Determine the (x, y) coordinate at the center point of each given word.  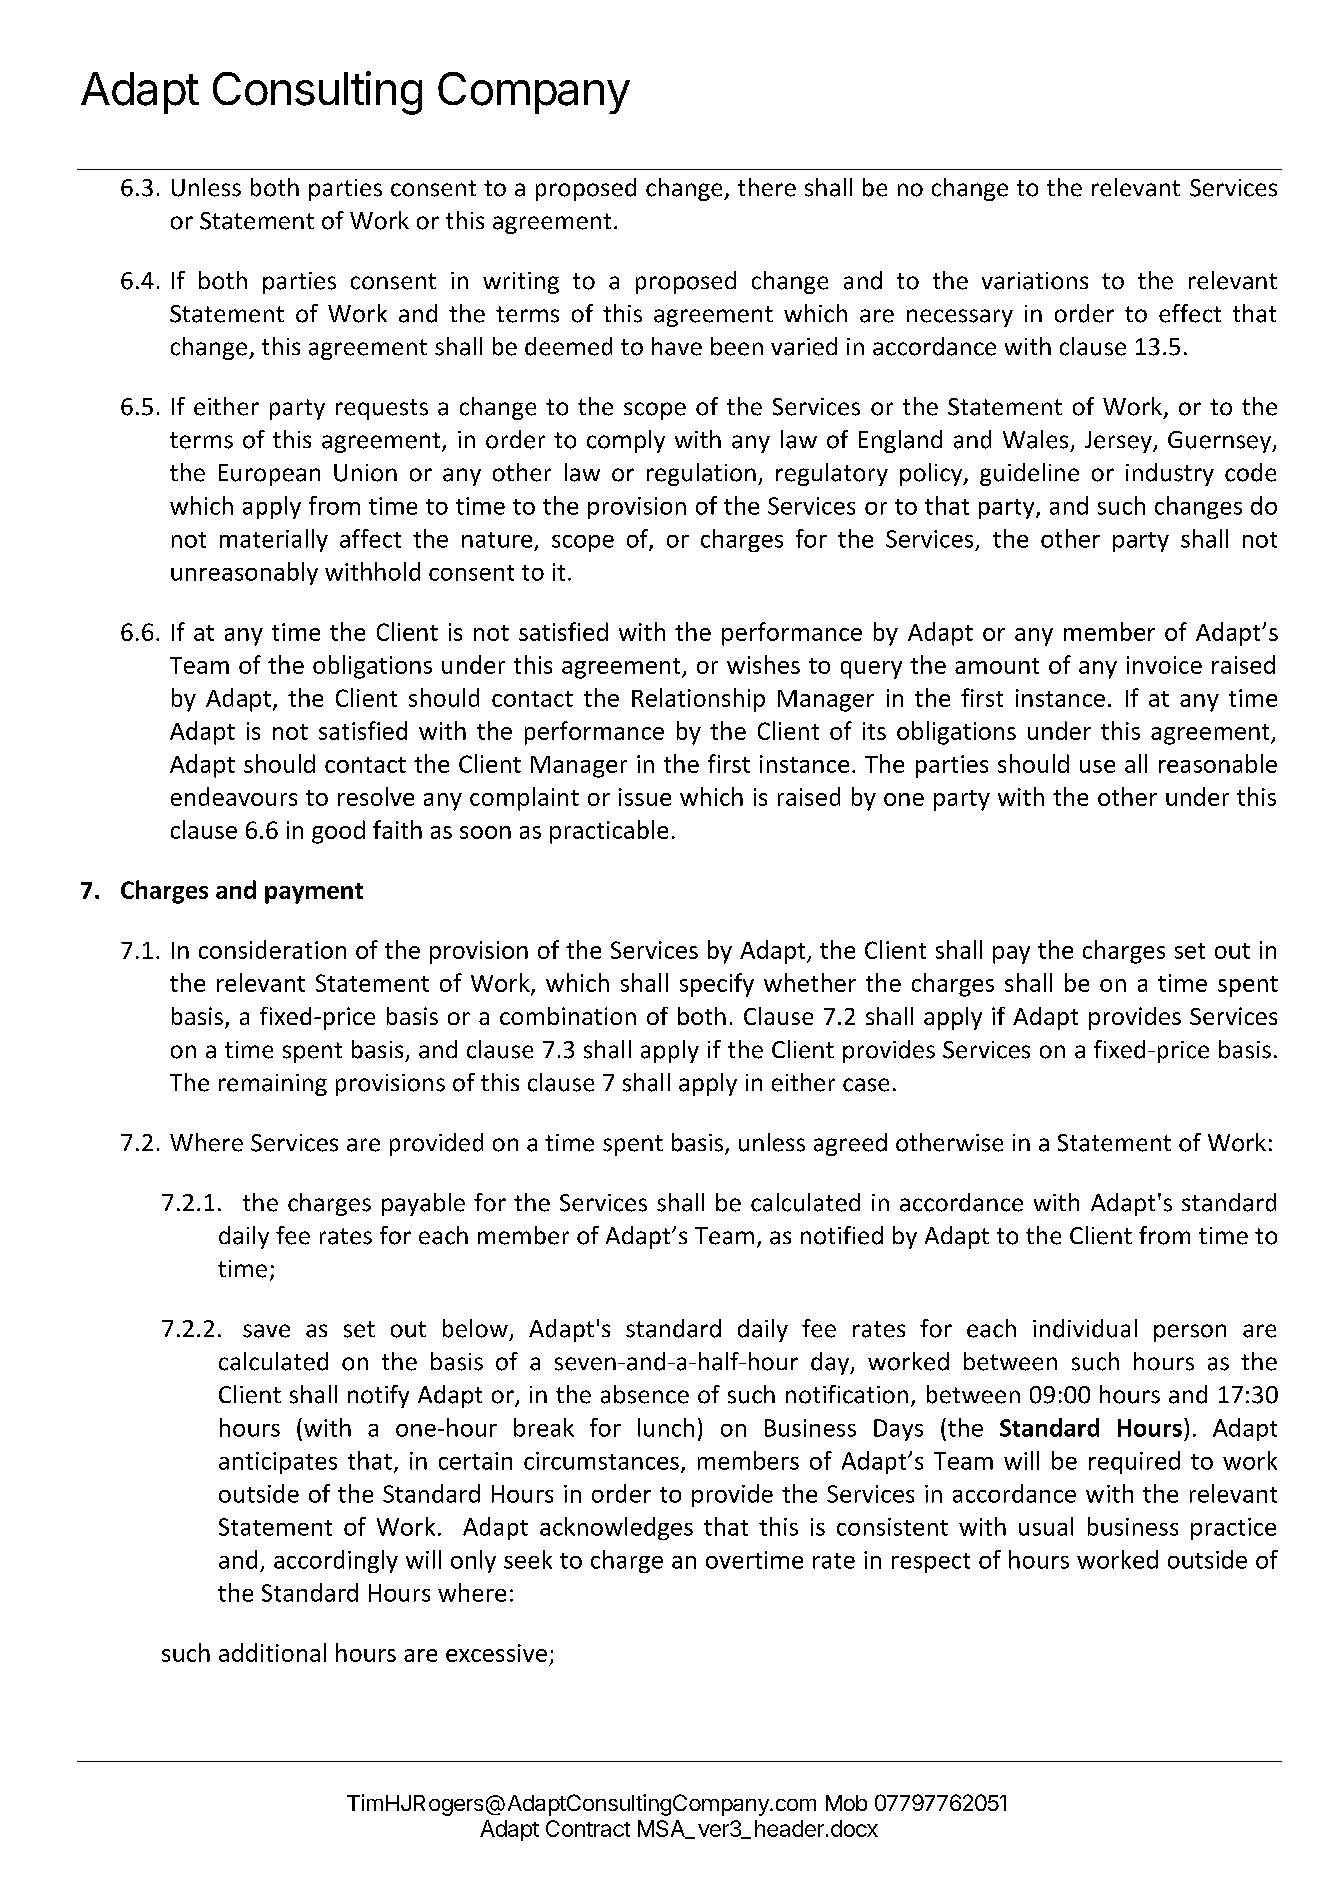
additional (272, 1652)
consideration (272, 949)
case (866, 1085)
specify (717, 985)
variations (1035, 281)
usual (1046, 1526)
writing (521, 283)
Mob (846, 1803)
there (767, 187)
